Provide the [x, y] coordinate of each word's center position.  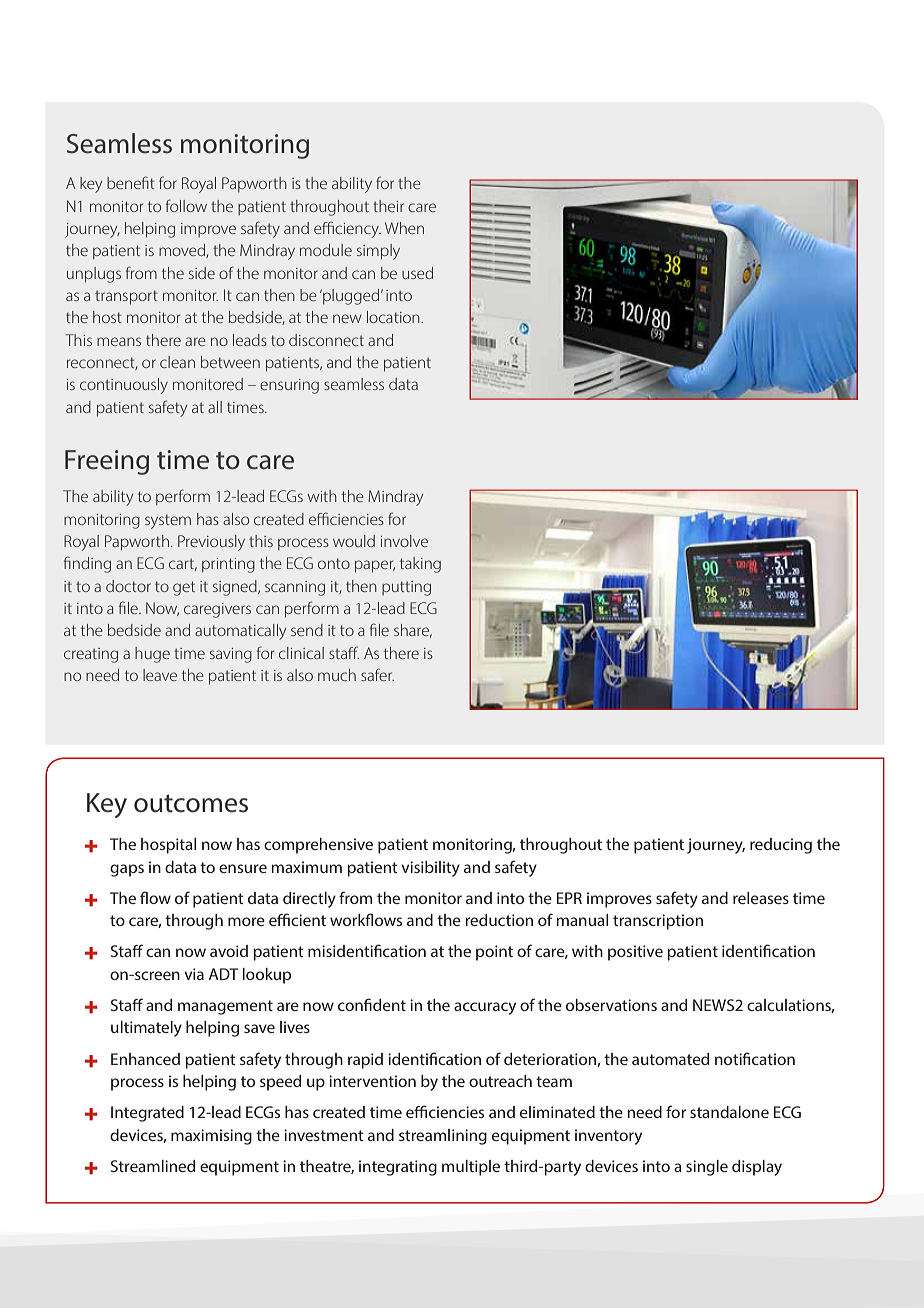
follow [186, 205]
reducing [781, 846]
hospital [168, 846]
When [404, 228]
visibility [430, 869]
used [417, 273]
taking [420, 565]
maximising [211, 1137]
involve [404, 541]
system [168, 521]
